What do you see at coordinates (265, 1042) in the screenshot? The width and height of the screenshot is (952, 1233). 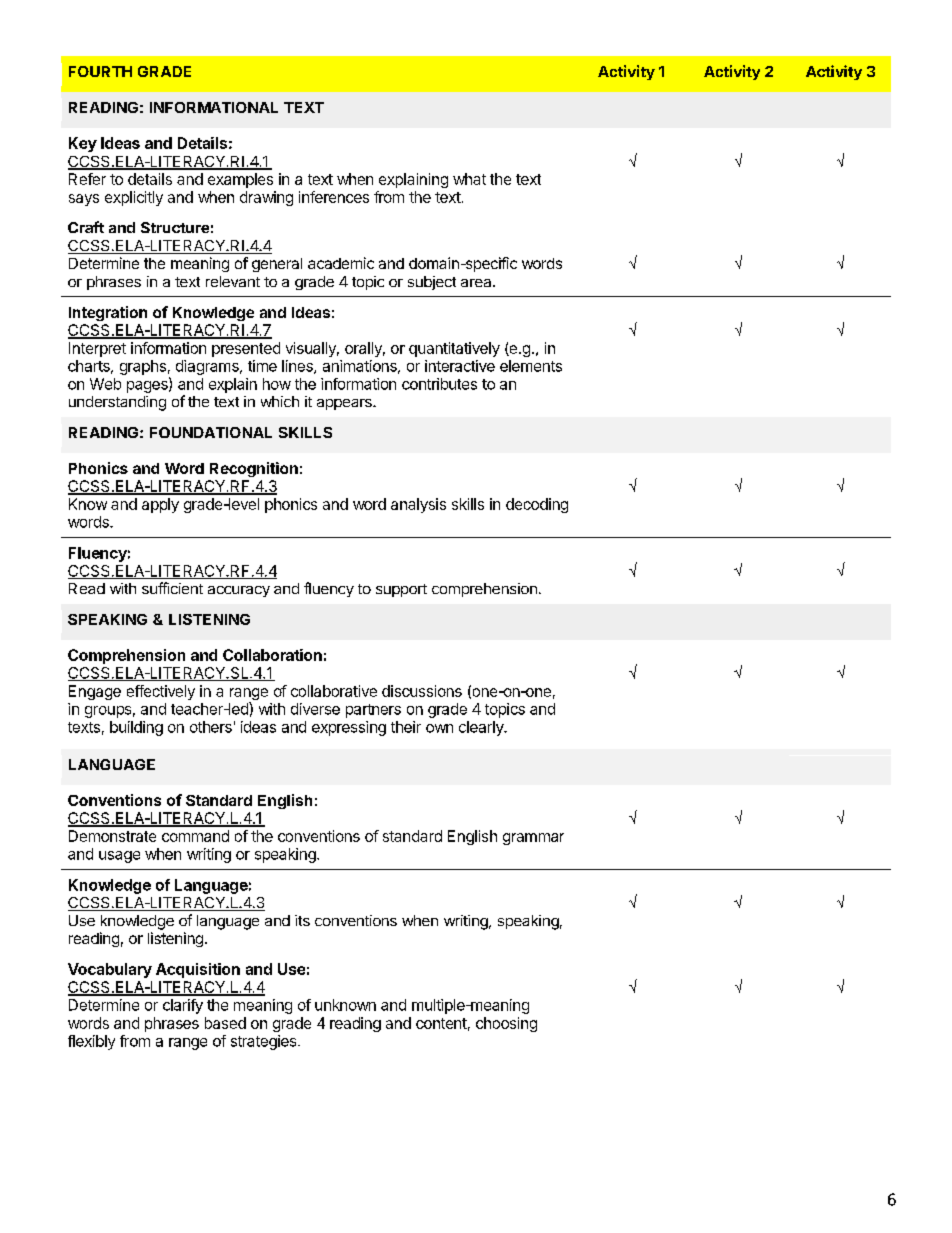 I see `strategies` at bounding box center [265, 1042].
